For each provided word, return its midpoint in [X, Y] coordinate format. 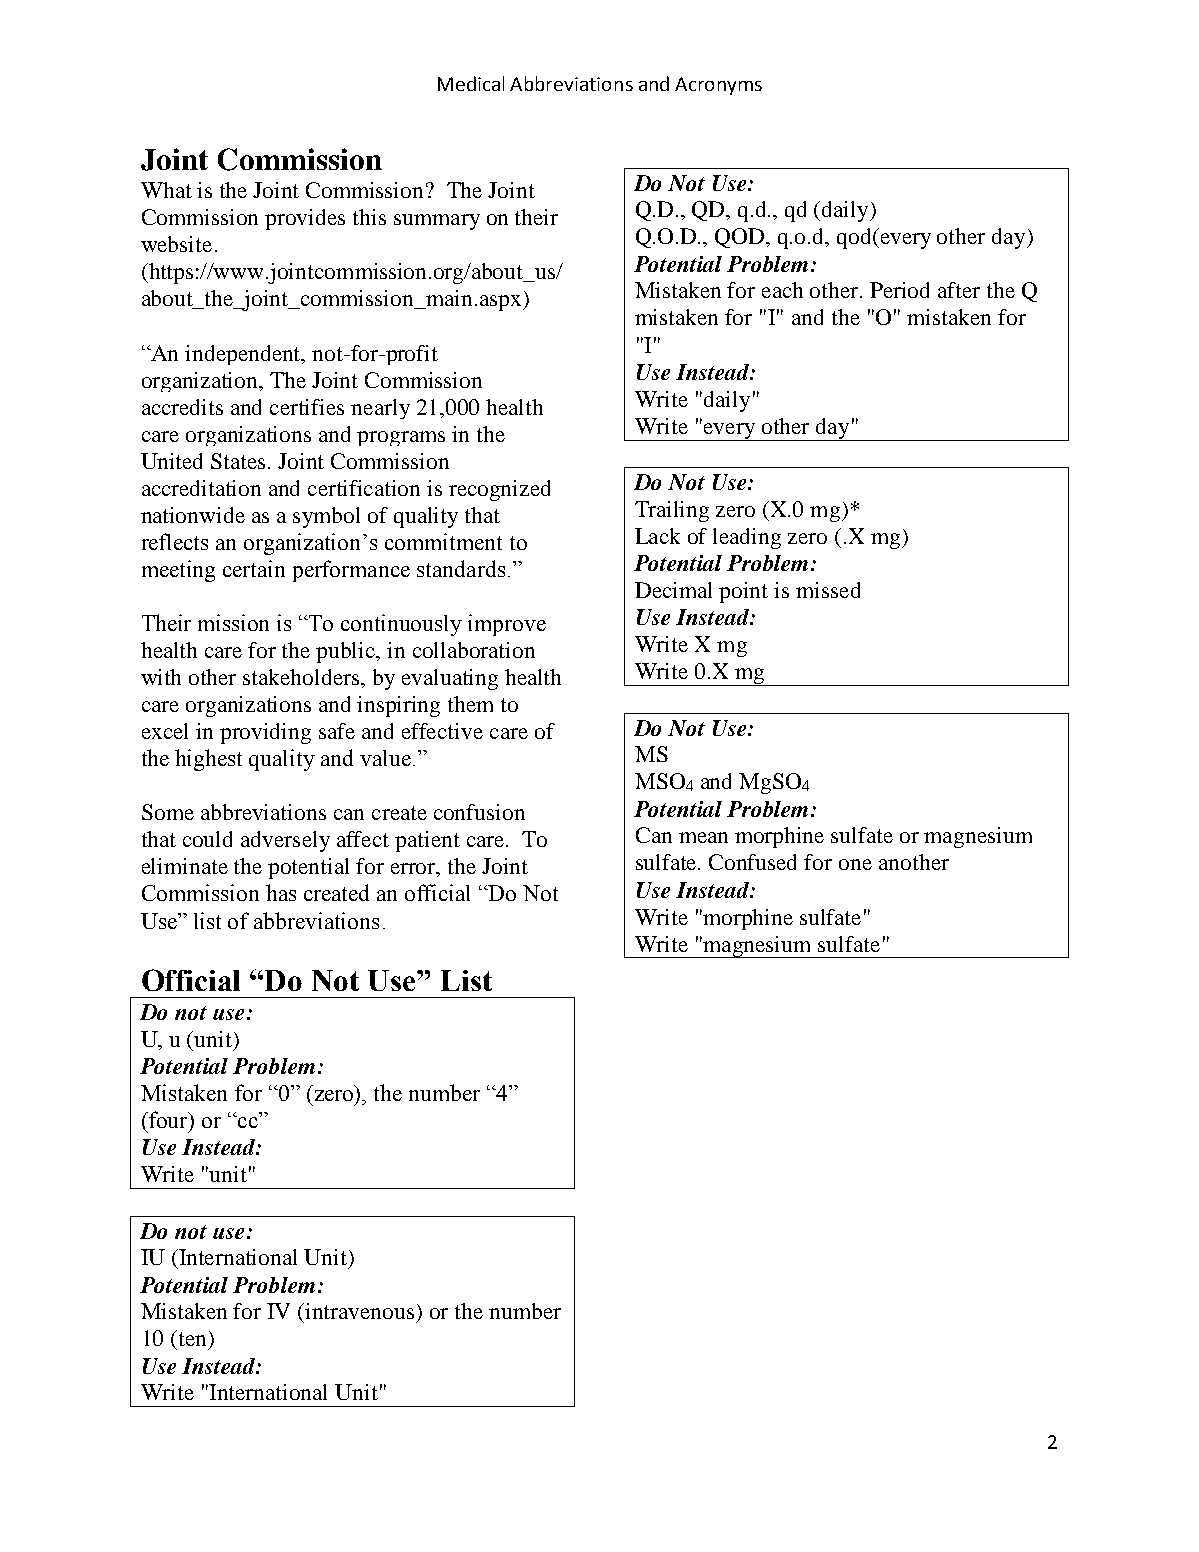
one [855, 864]
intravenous [359, 1311]
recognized [499, 490]
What [166, 190]
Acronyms [718, 86]
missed [828, 590]
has [281, 892]
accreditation [201, 488]
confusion [479, 812]
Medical [471, 83]
